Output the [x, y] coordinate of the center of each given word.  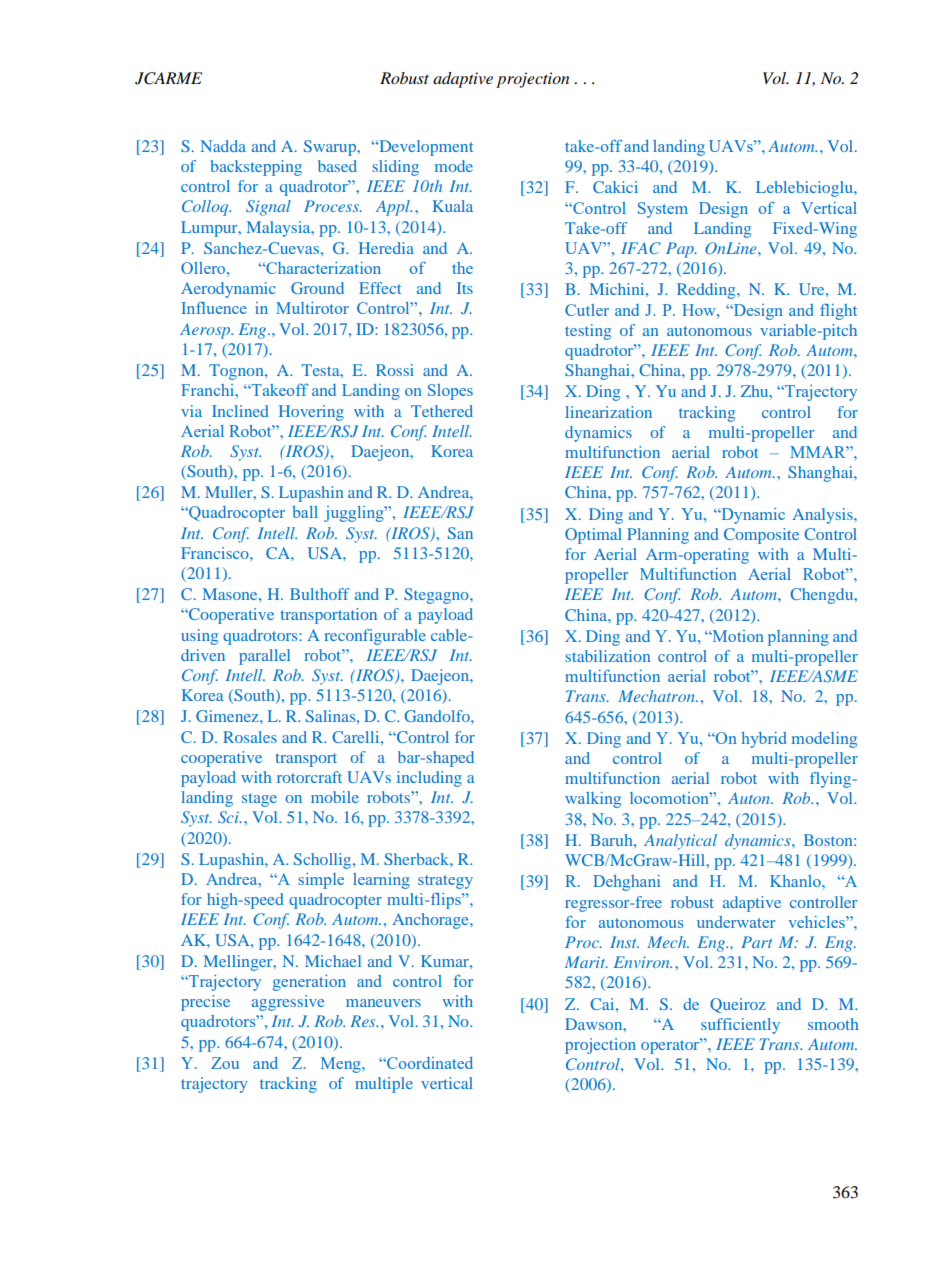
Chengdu [823, 596]
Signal [268, 208]
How [700, 310]
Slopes [450, 392]
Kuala [453, 206]
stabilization [607, 656]
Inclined [240, 411]
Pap [681, 250]
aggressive [288, 1003]
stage [259, 800]
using [199, 637]
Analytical [680, 842]
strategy [445, 882]
